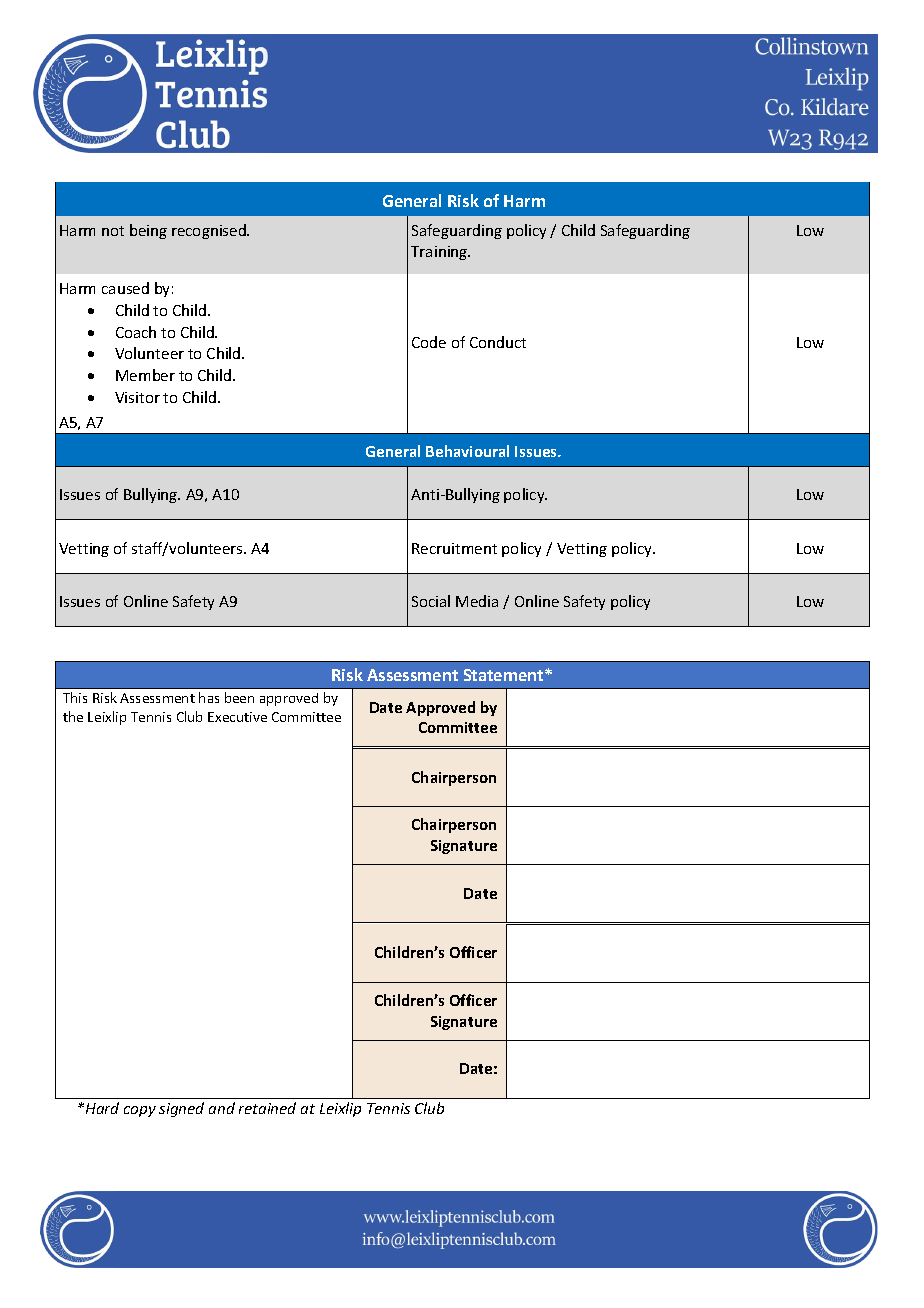  I want to click on copy, so click(140, 1111).
